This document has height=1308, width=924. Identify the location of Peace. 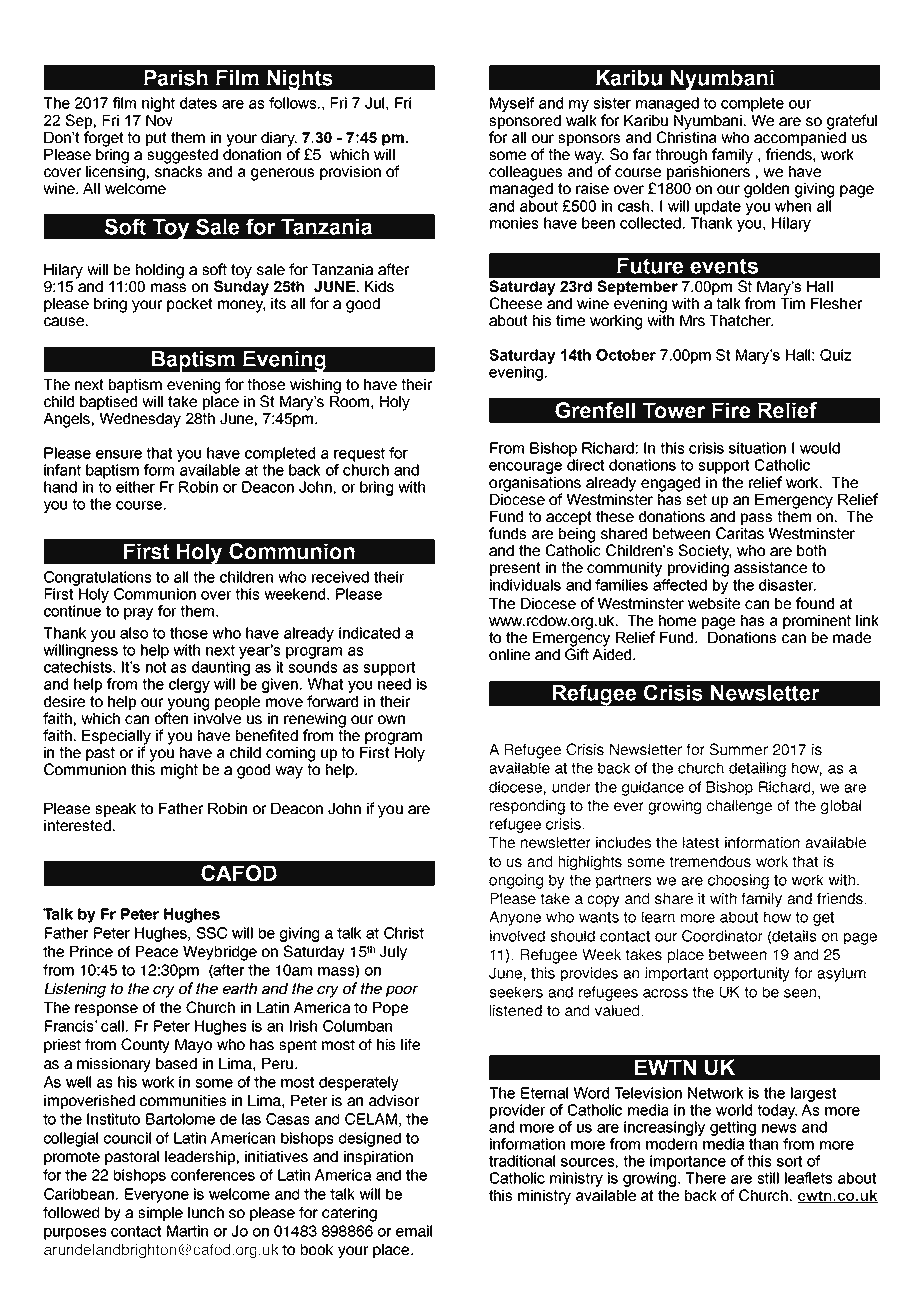
(157, 951).
